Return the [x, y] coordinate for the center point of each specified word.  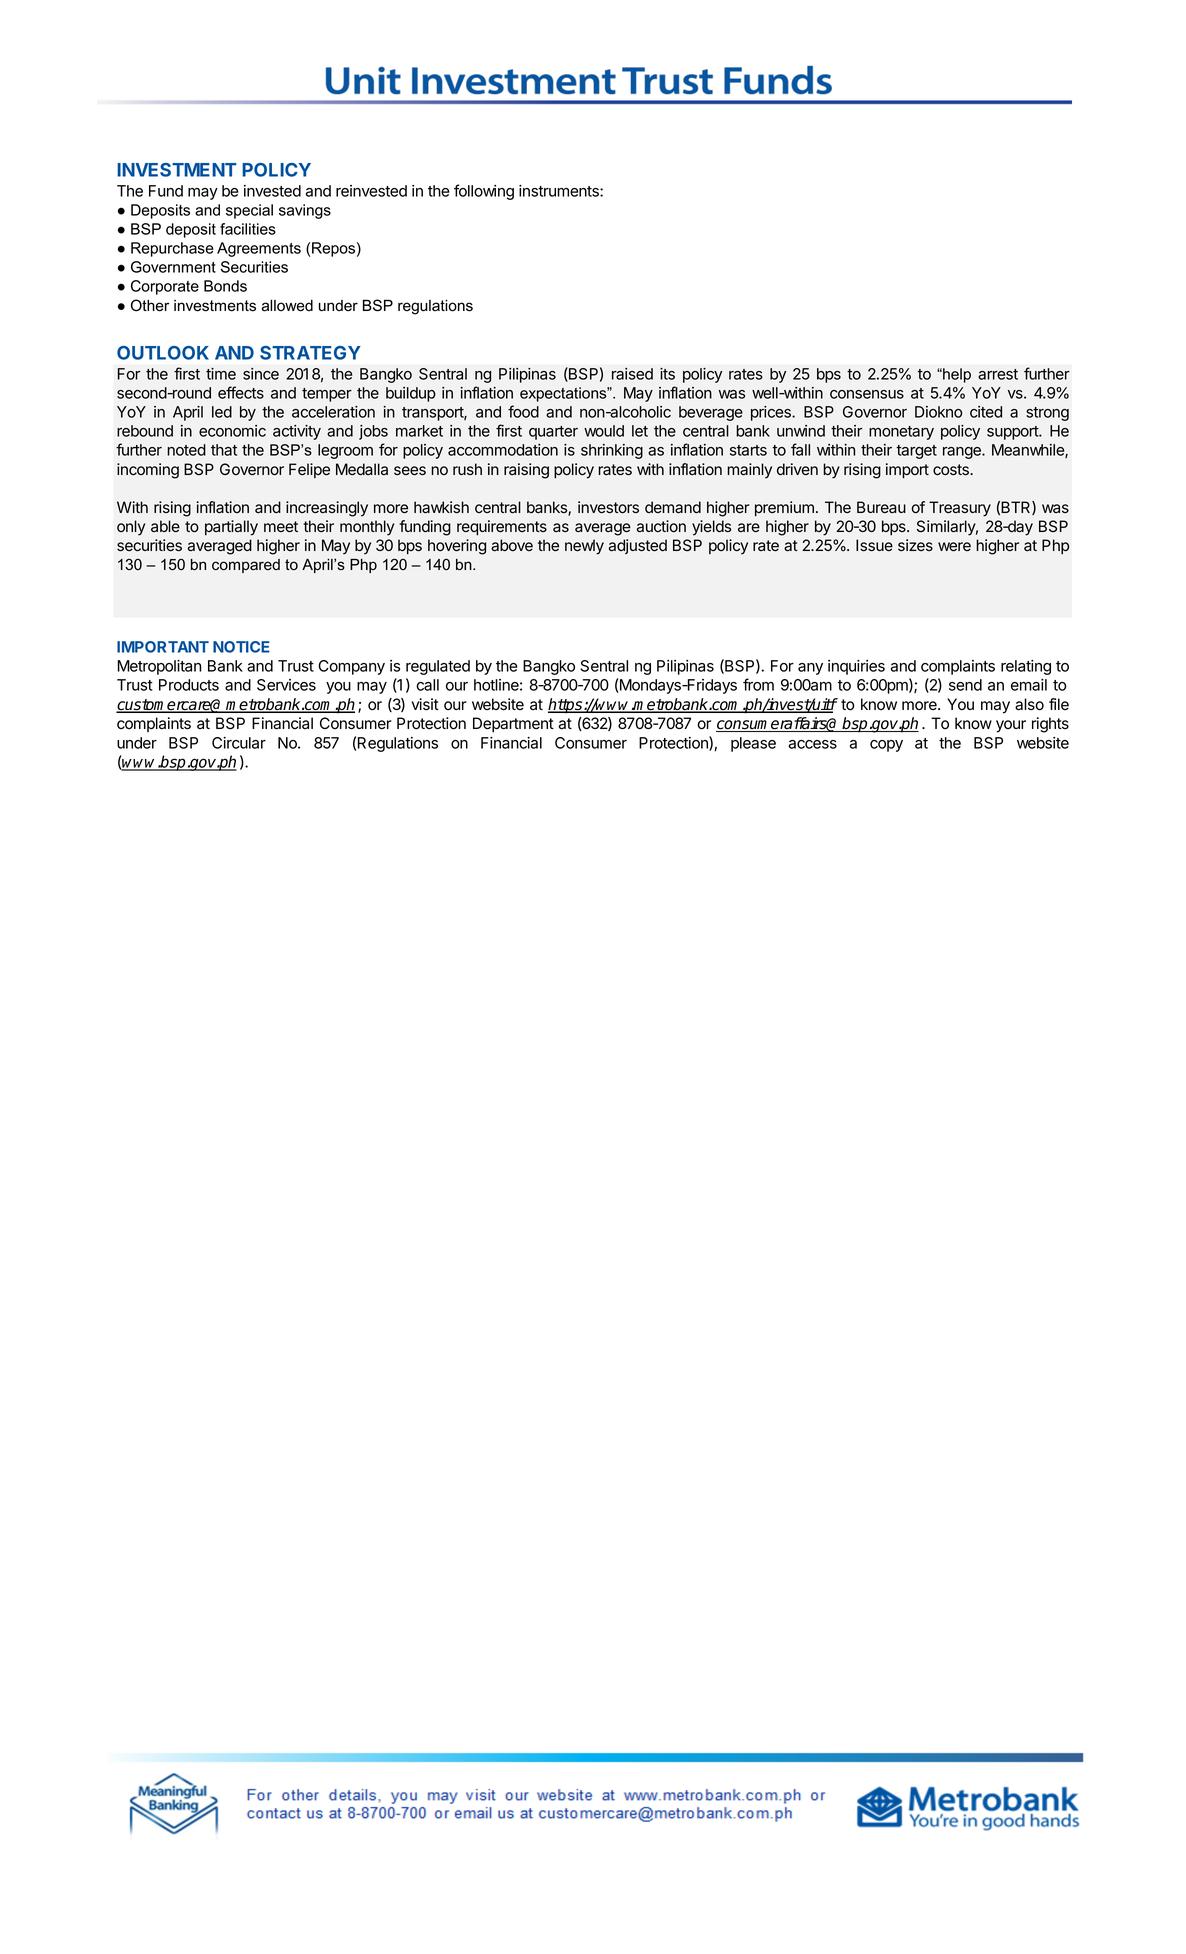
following [484, 192]
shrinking [612, 451]
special [249, 211]
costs [952, 470]
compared [246, 566]
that [224, 450]
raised [632, 374]
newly [584, 547]
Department [513, 725]
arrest [998, 374]
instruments [560, 191]
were [954, 547]
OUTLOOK [163, 353]
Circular [239, 743]
